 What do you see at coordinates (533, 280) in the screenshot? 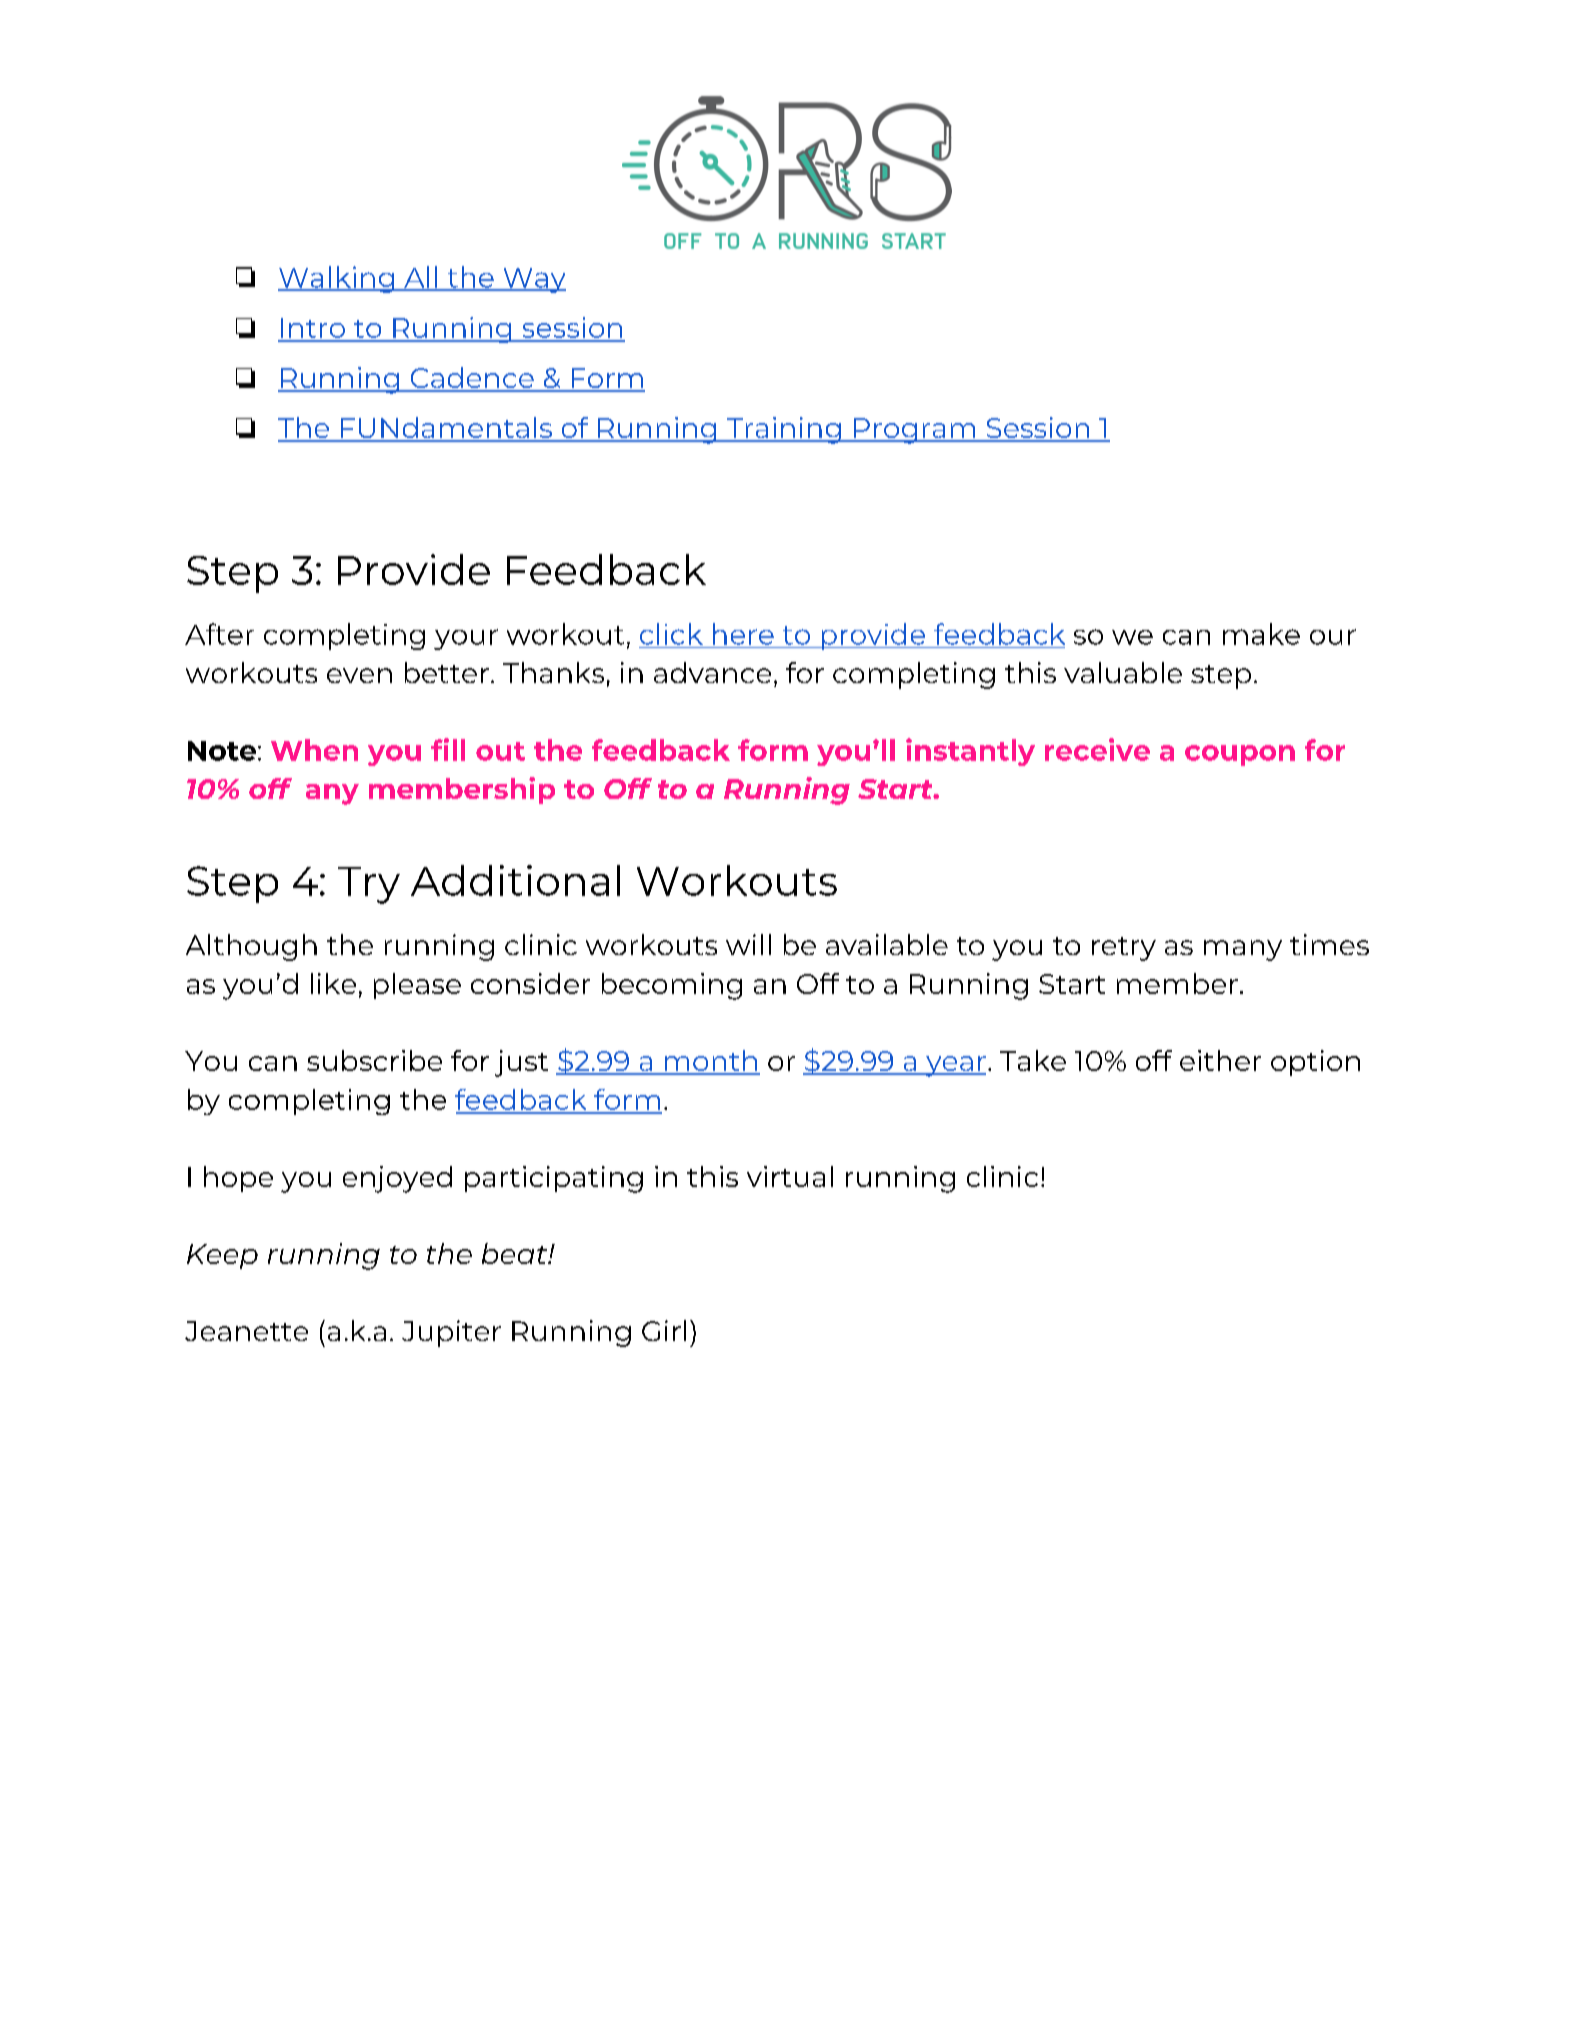
I see `Way` at bounding box center [533, 280].
